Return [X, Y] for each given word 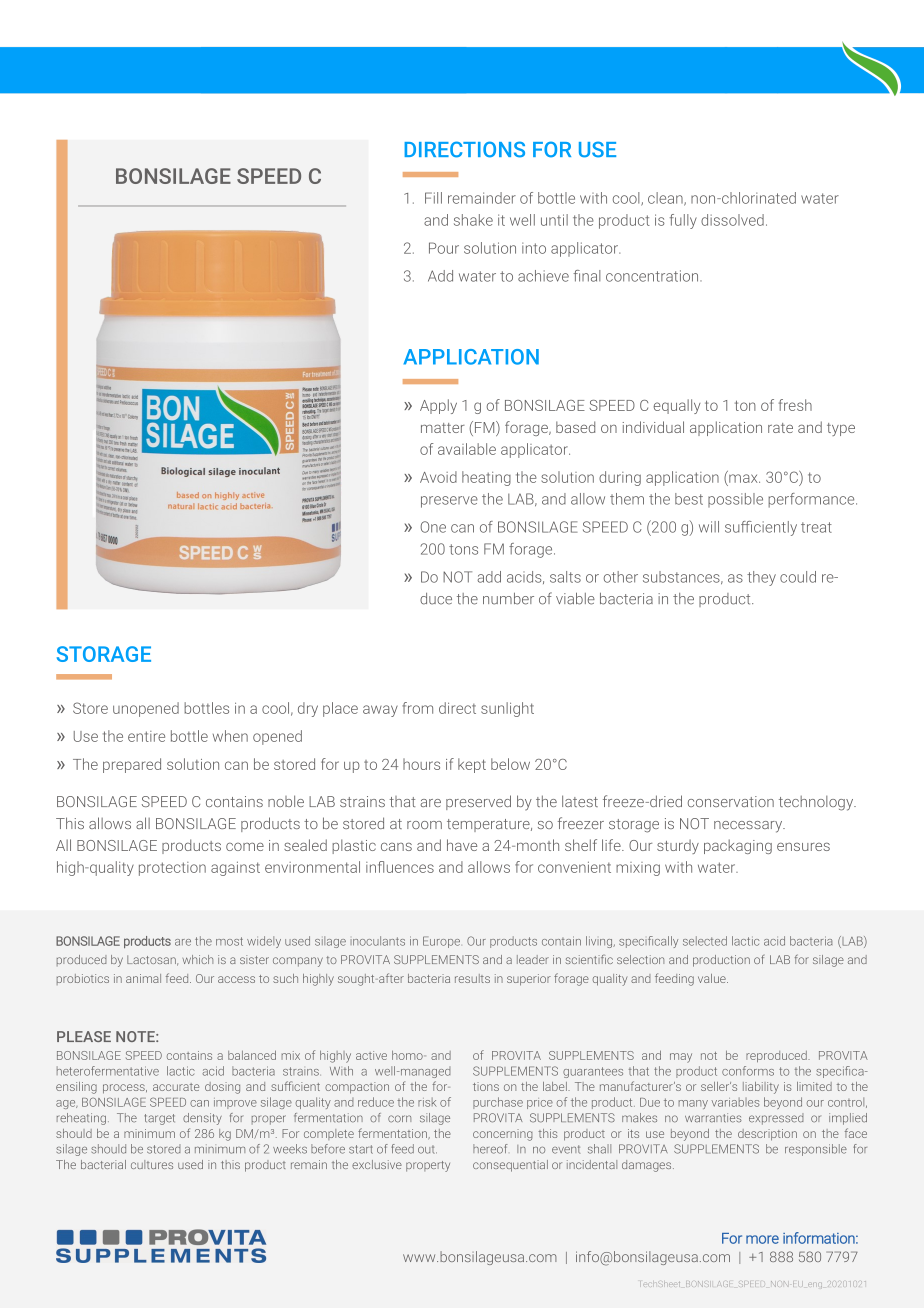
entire [146, 736]
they [761, 578]
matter [443, 428]
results [472, 978]
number [508, 599]
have [462, 845]
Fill [433, 198]
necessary [749, 827]
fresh [795, 405]
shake [473, 220]
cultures [152, 1164]
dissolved [732, 220]
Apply [438, 406]
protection [172, 869]
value [713, 978]
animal [143, 978]
